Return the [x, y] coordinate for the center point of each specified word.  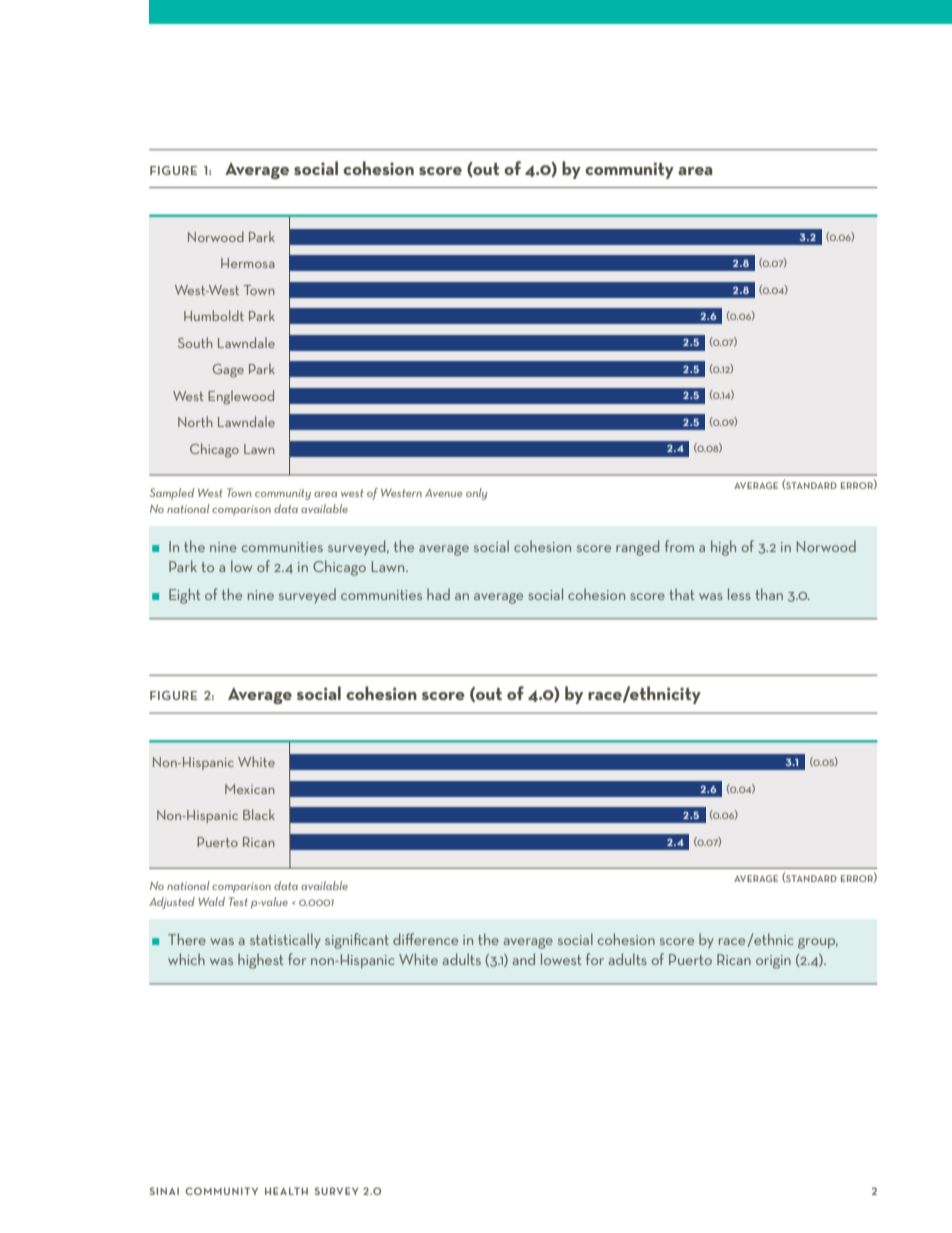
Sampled [171, 494]
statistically [285, 940]
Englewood [241, 397]
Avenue [444, 493]
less [739, 594]
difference [425, 939]
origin [773, 962]
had [438, 594]
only [476, 494]
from [679, 546]
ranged [637, 548]
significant [357, 941]
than [769, 594]
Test [238, 901]
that [682, 594]
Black [259, 814]
